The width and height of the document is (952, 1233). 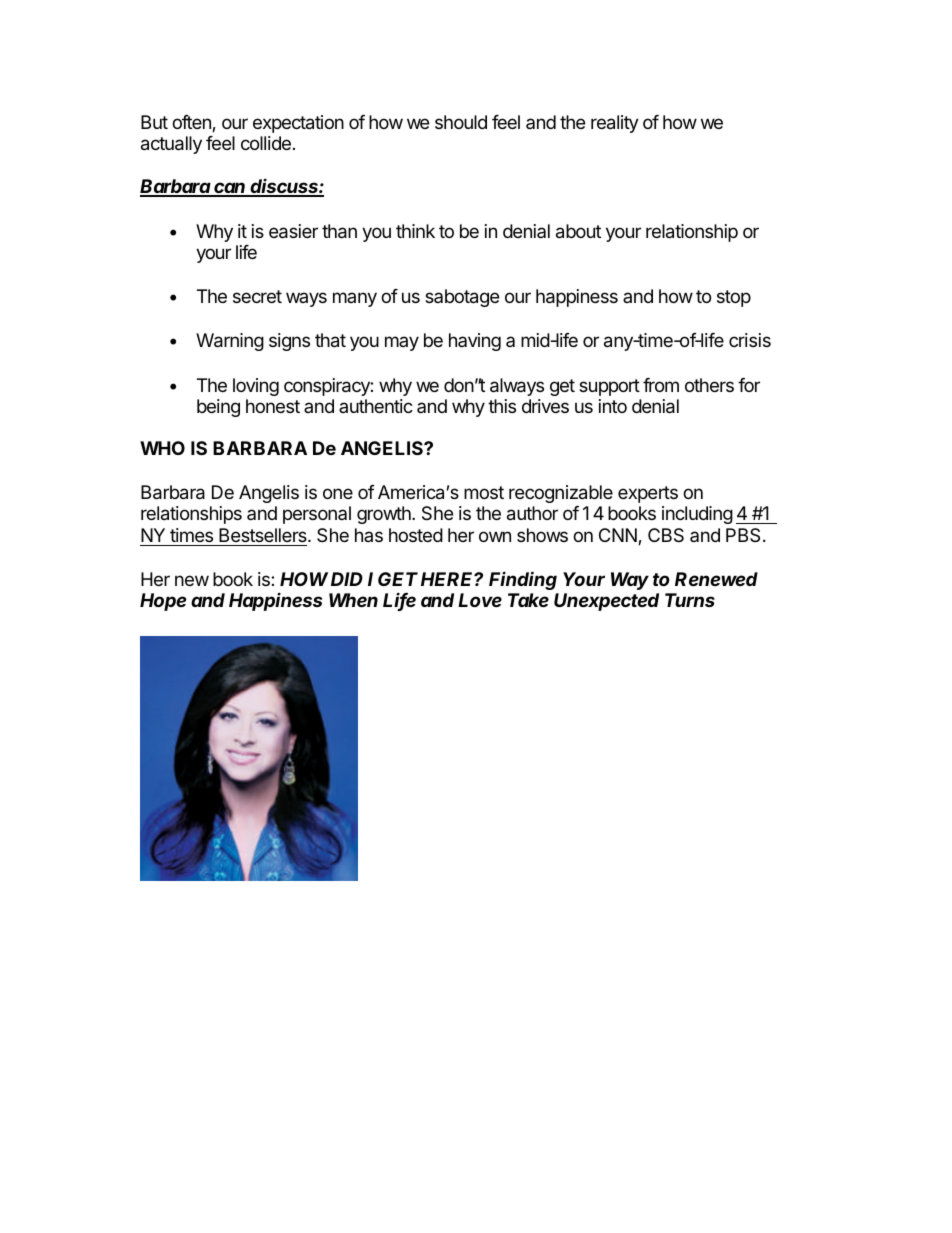 I want to click on Hope, so click(x=163, y=602).
